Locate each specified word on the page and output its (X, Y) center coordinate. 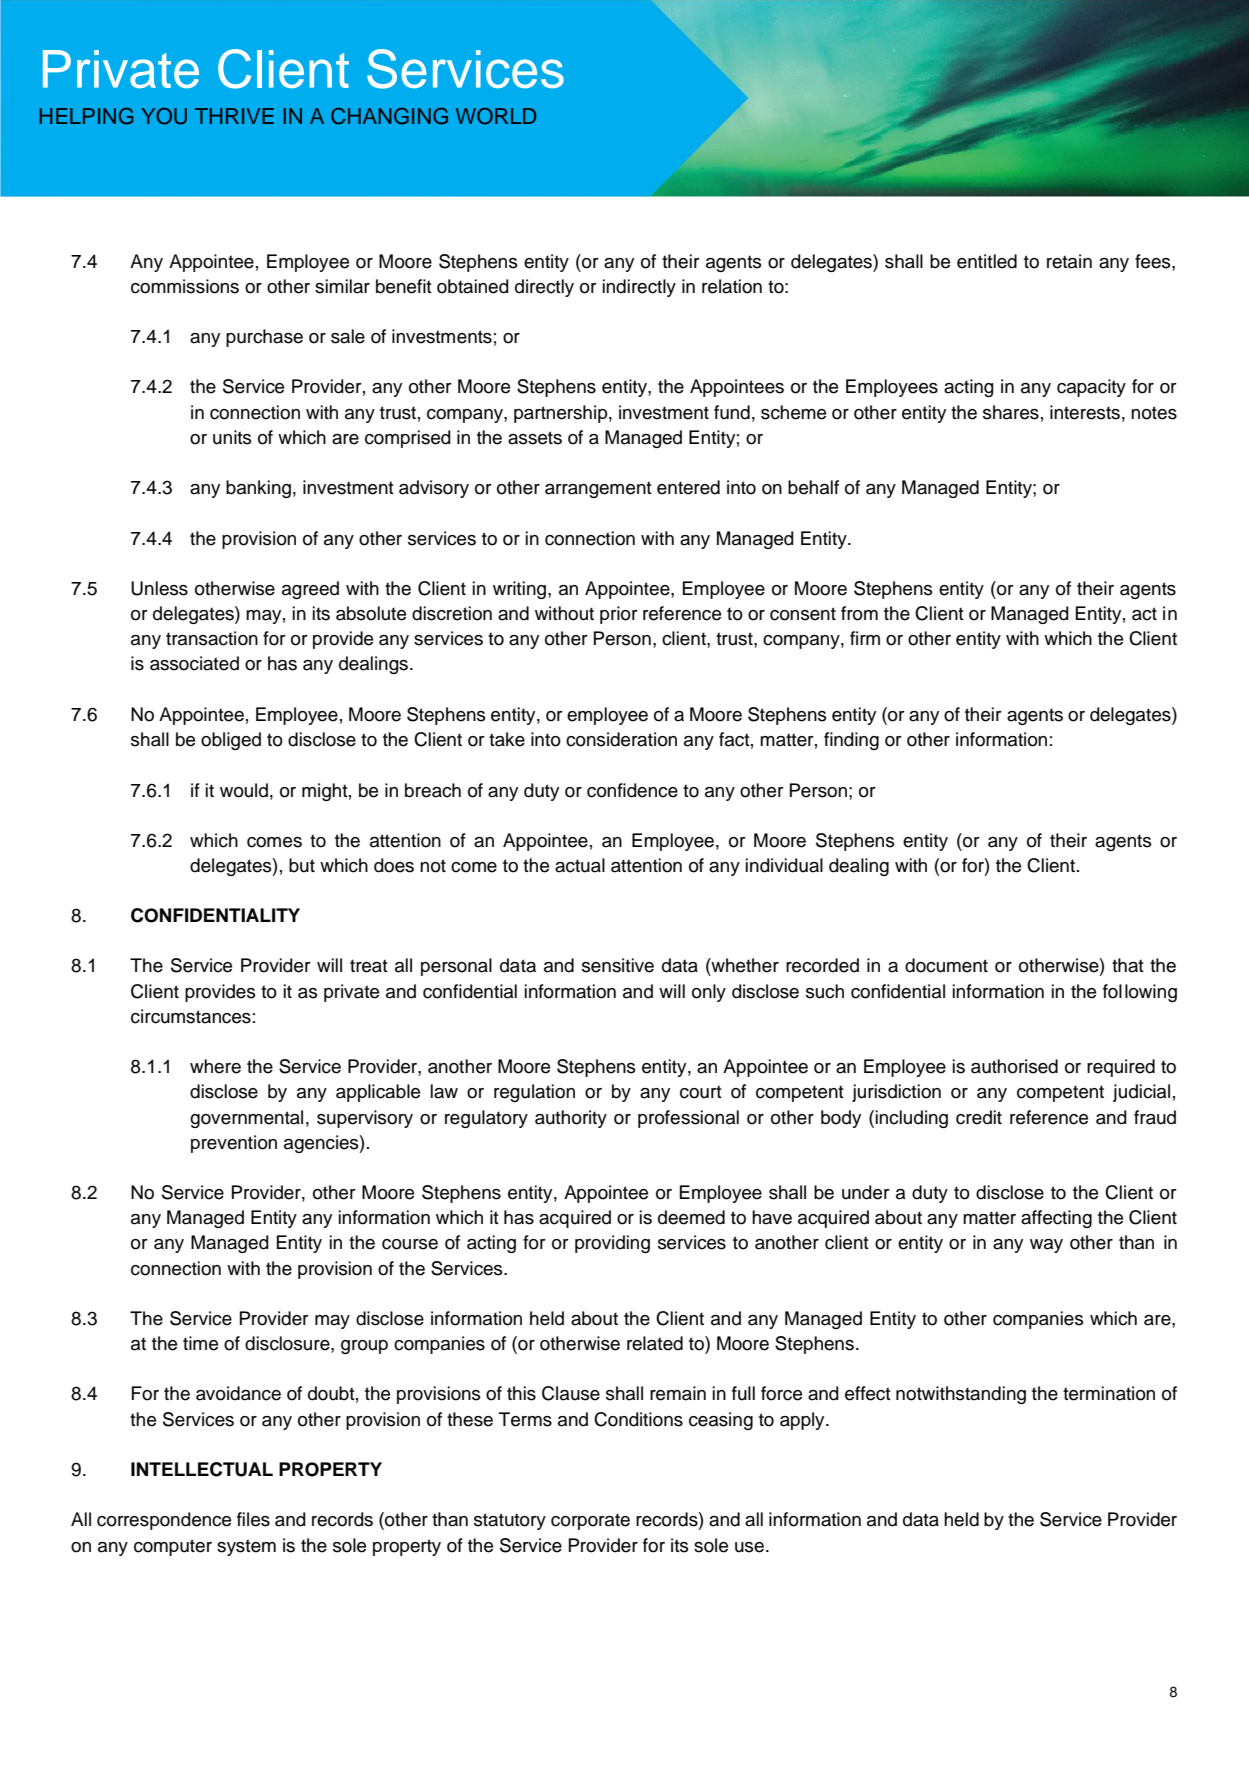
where (215, 1066)
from (859, 613)
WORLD (496, 116)
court (701, 1092)
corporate (590, 1521)
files (253, 1519)
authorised (1014, 1066)
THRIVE (234, 116)
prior (619, 615)
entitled (987, 261)
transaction (212, 638)
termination (1109, 1393)
